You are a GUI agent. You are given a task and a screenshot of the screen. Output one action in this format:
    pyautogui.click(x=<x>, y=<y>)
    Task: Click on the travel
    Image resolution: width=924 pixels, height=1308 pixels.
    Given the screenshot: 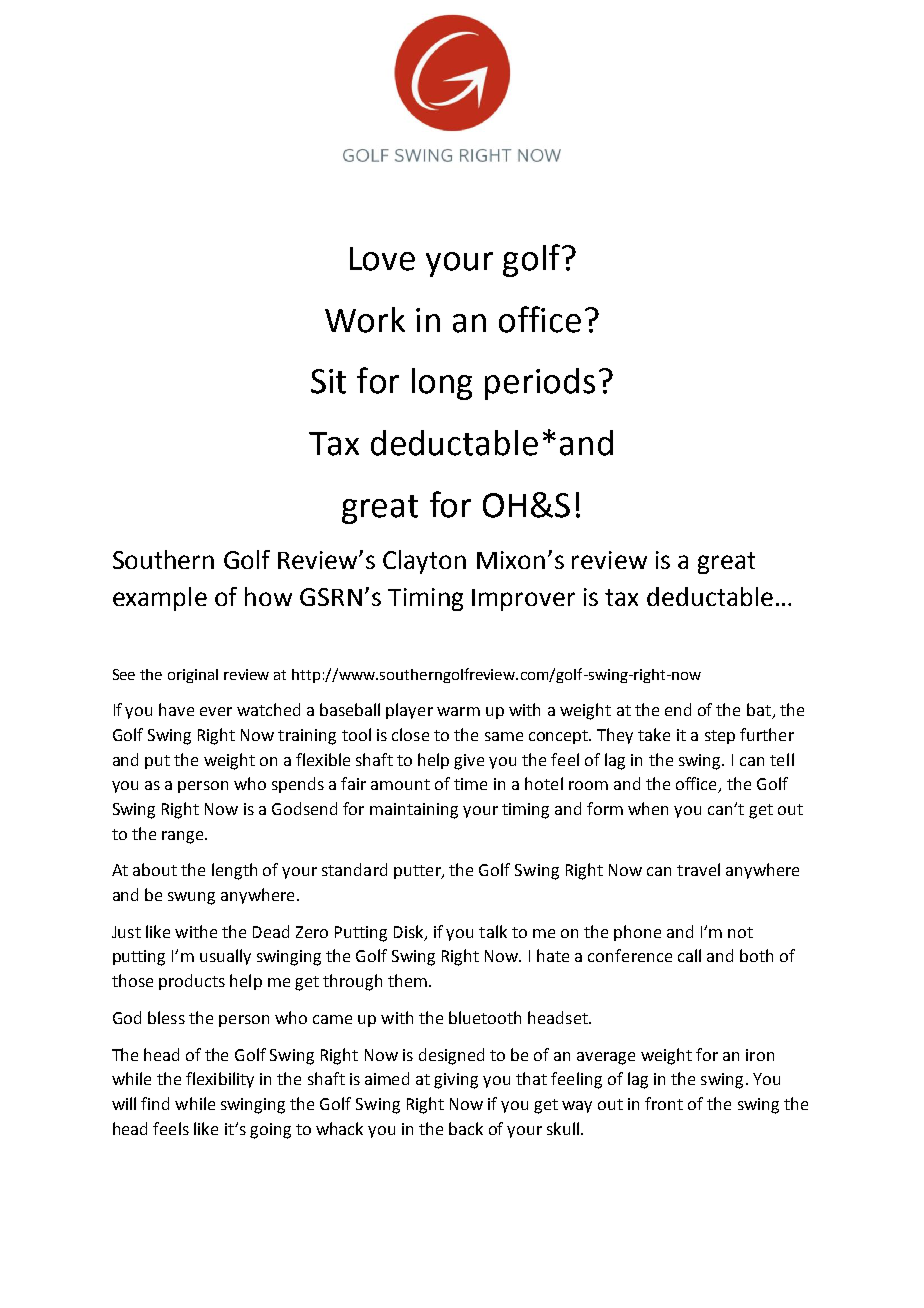 What is the action you would take?
    pyautogui.click(x=698, y=869)
